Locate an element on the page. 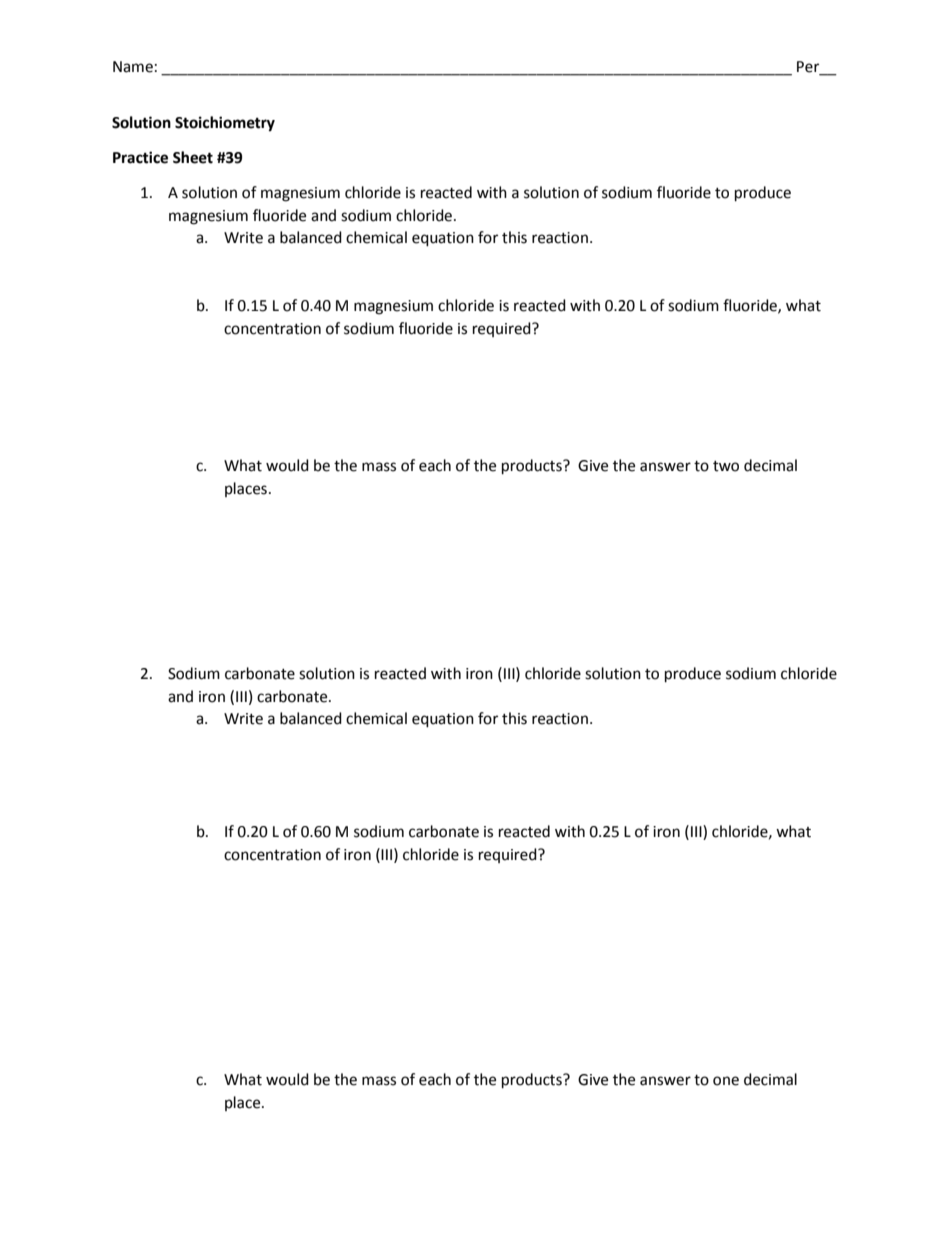 Image resolution: width=952 pixels, height=1233 pixels. Stoichiometry is located at coordinates (225, 124).
